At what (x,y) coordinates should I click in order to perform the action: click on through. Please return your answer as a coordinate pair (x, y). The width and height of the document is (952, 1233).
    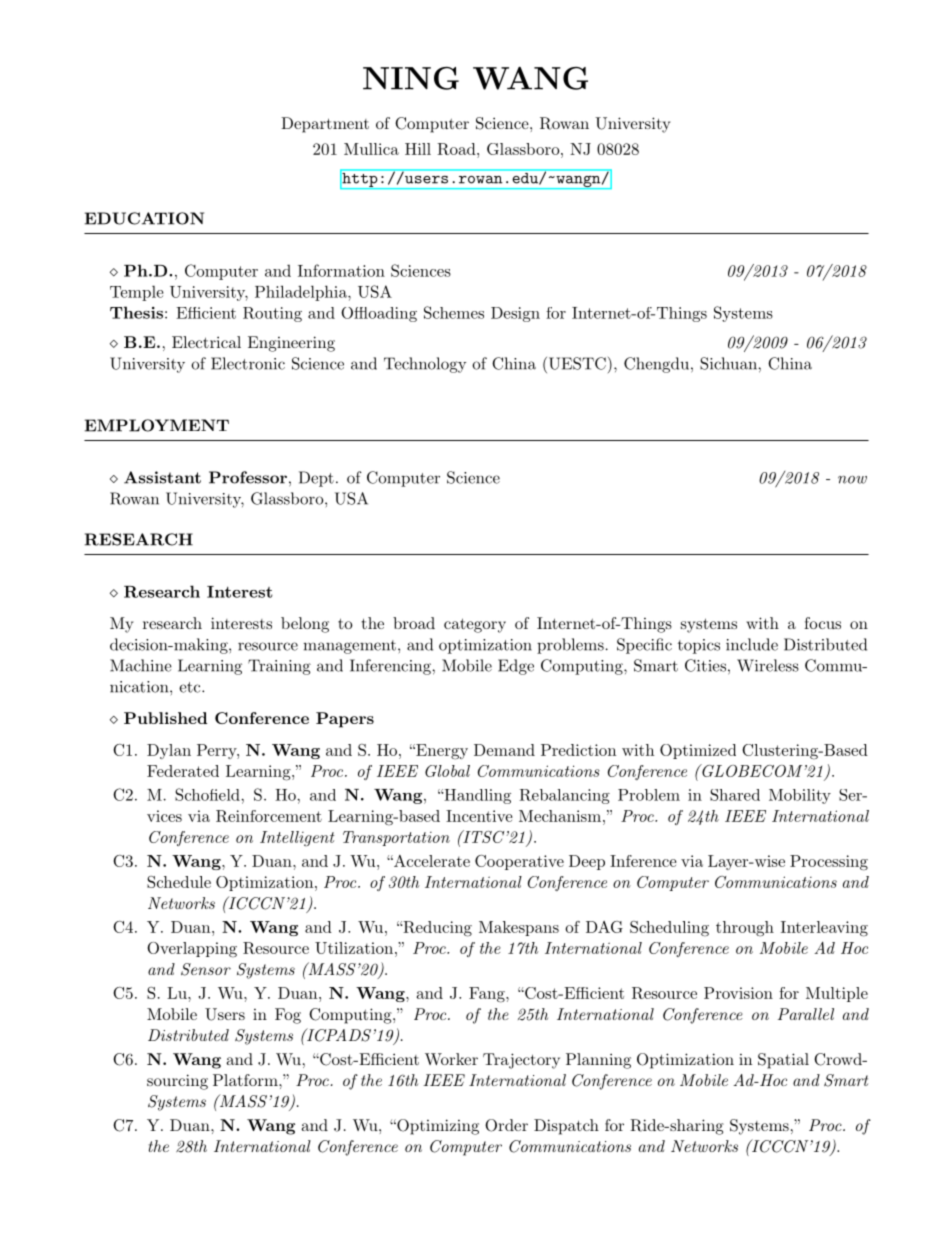
    Looking at the image, I should click on (745, 929).
